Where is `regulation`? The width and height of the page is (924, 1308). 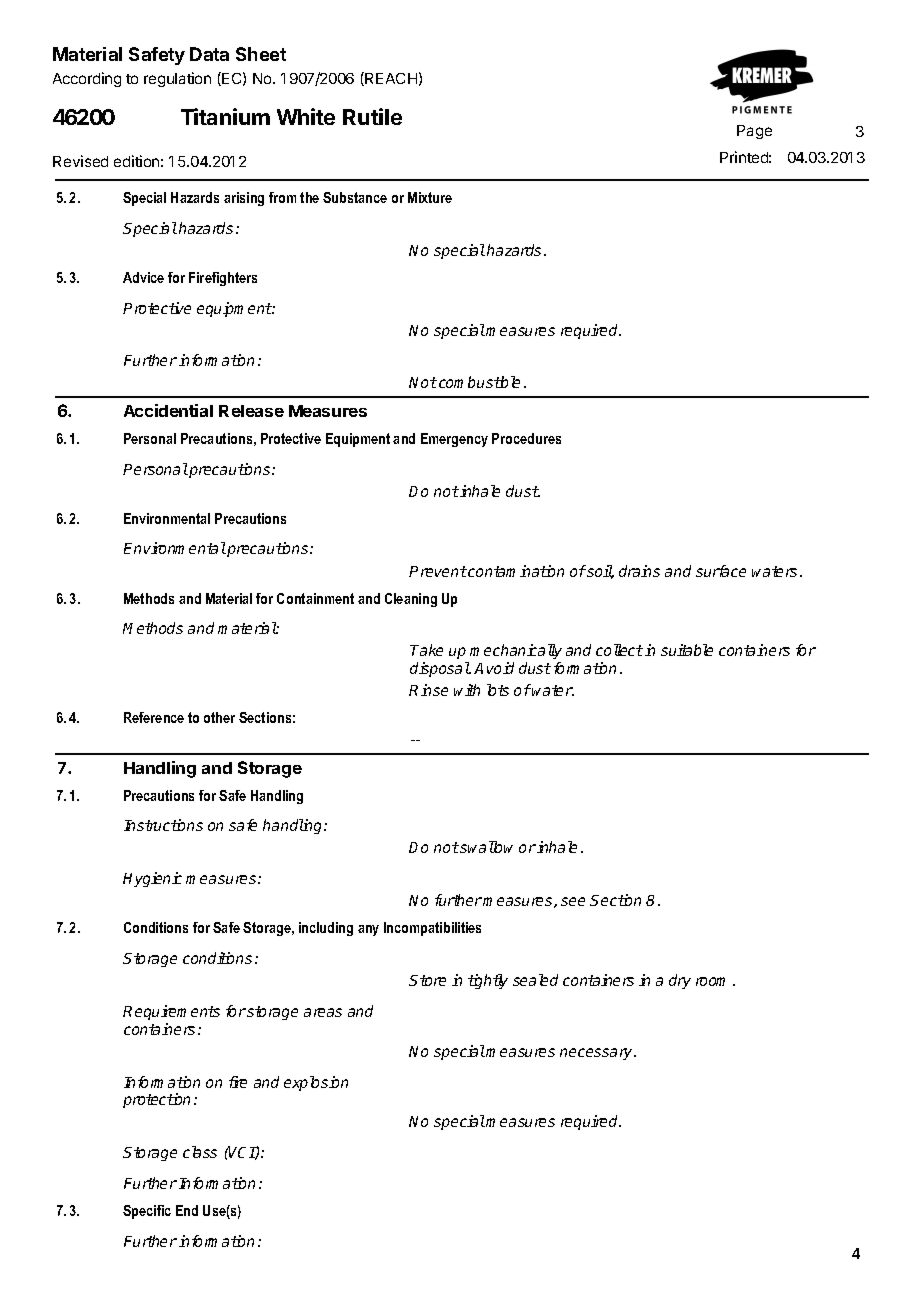 regulation is located at coordinates (177, 79).
